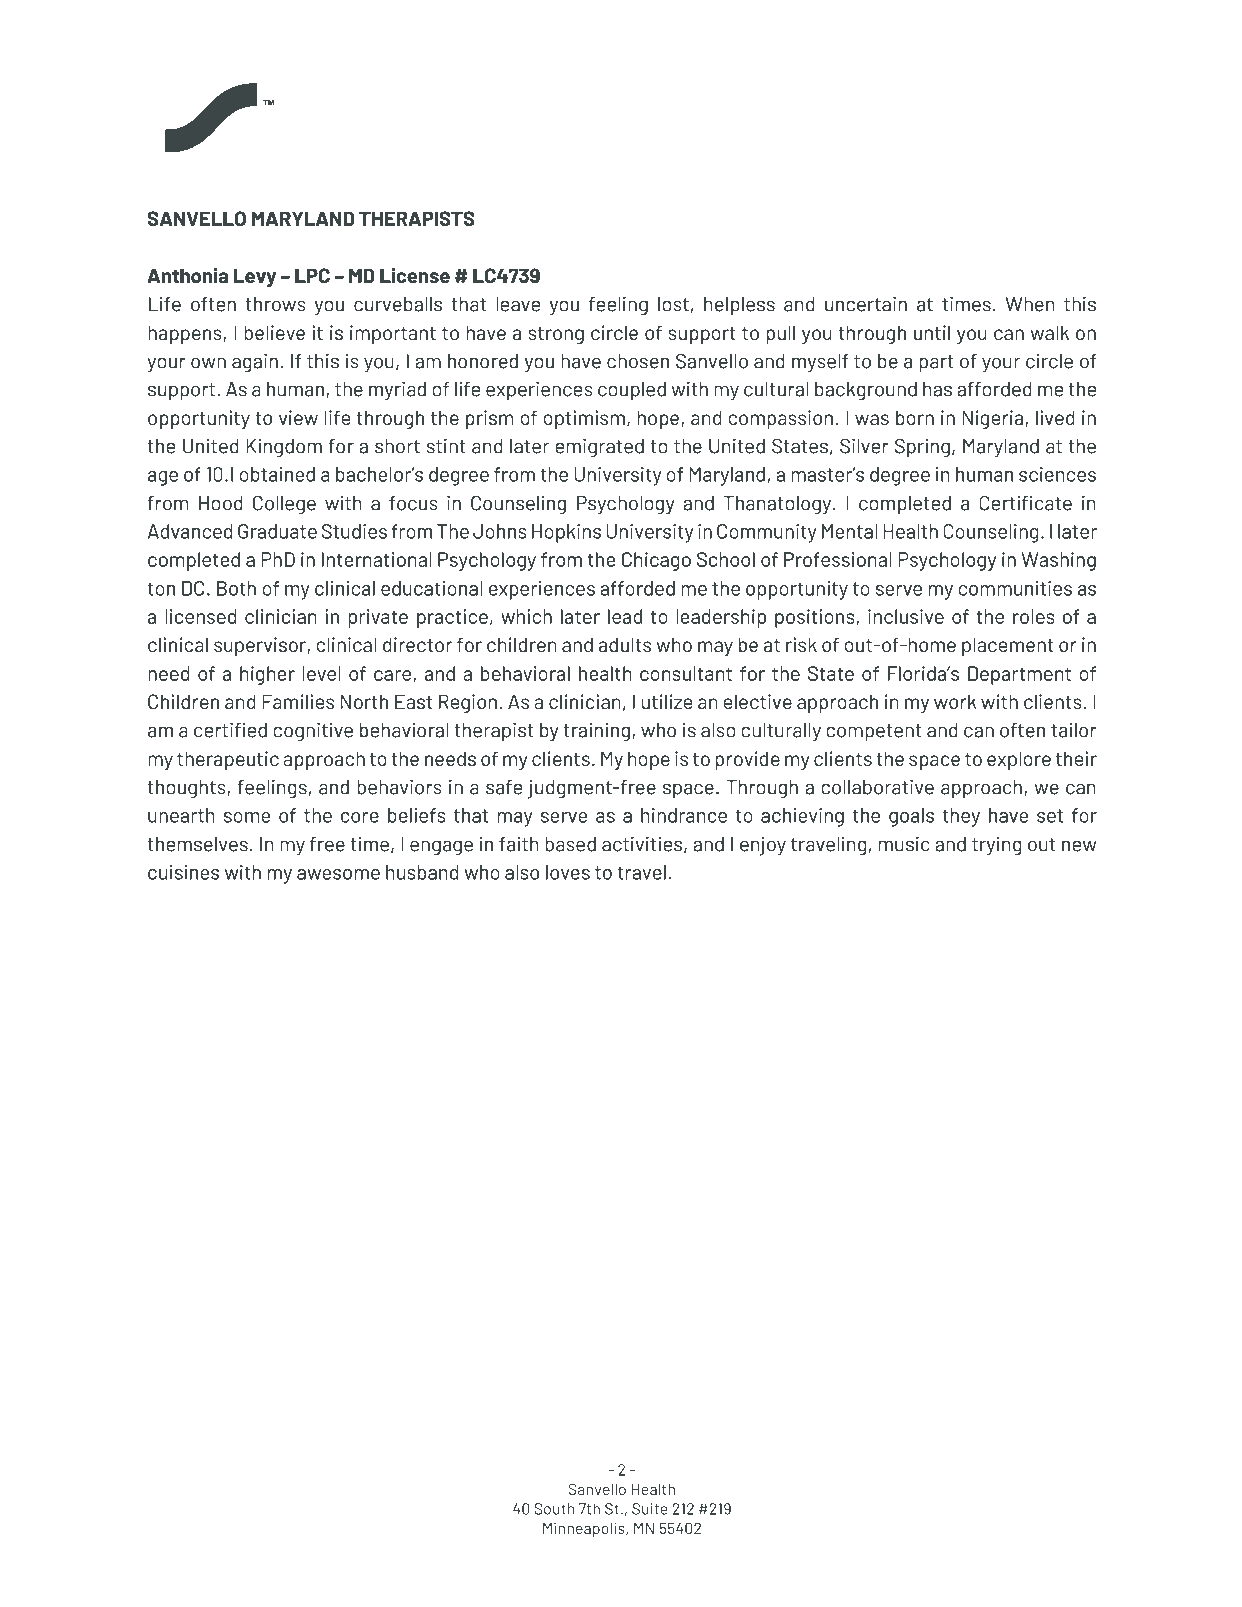  I want to click on cuisines, so click(183, 872).
